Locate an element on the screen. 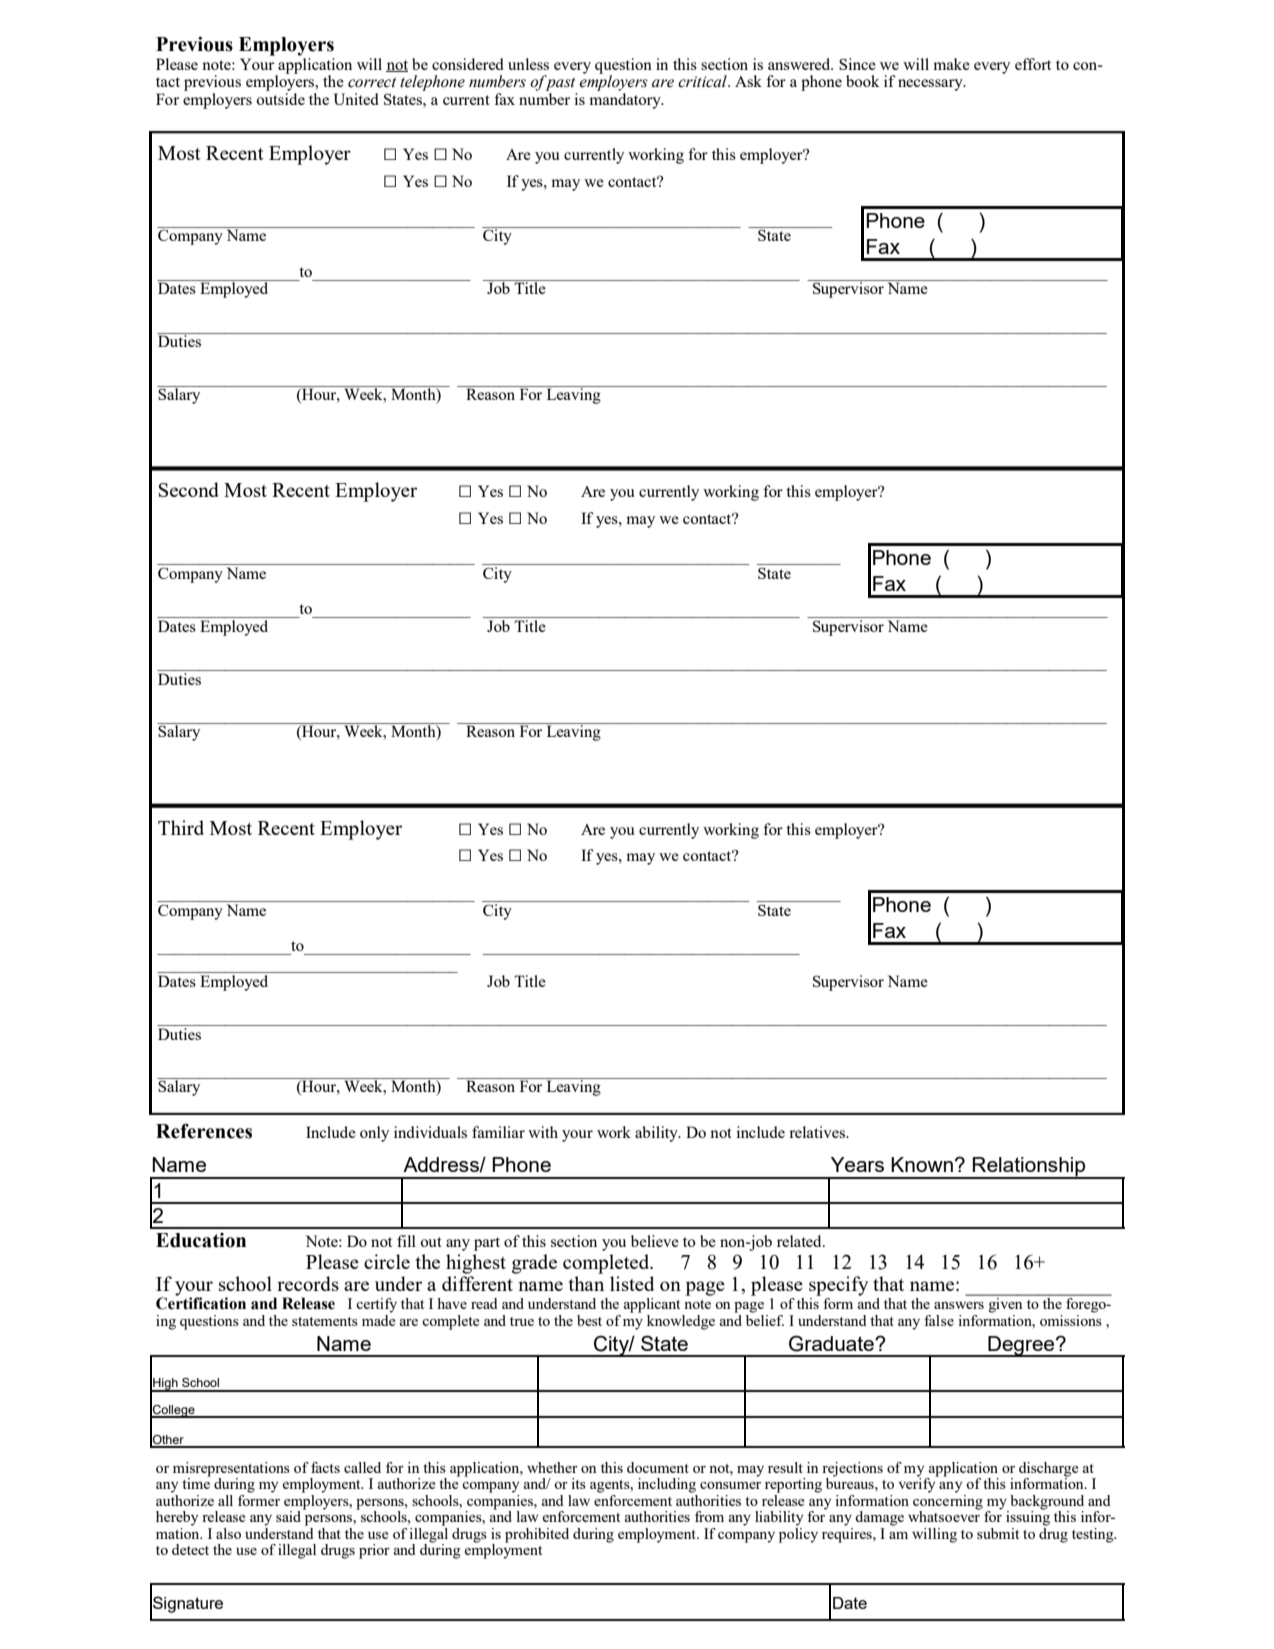  said is located at coordinates (288, 1516).
